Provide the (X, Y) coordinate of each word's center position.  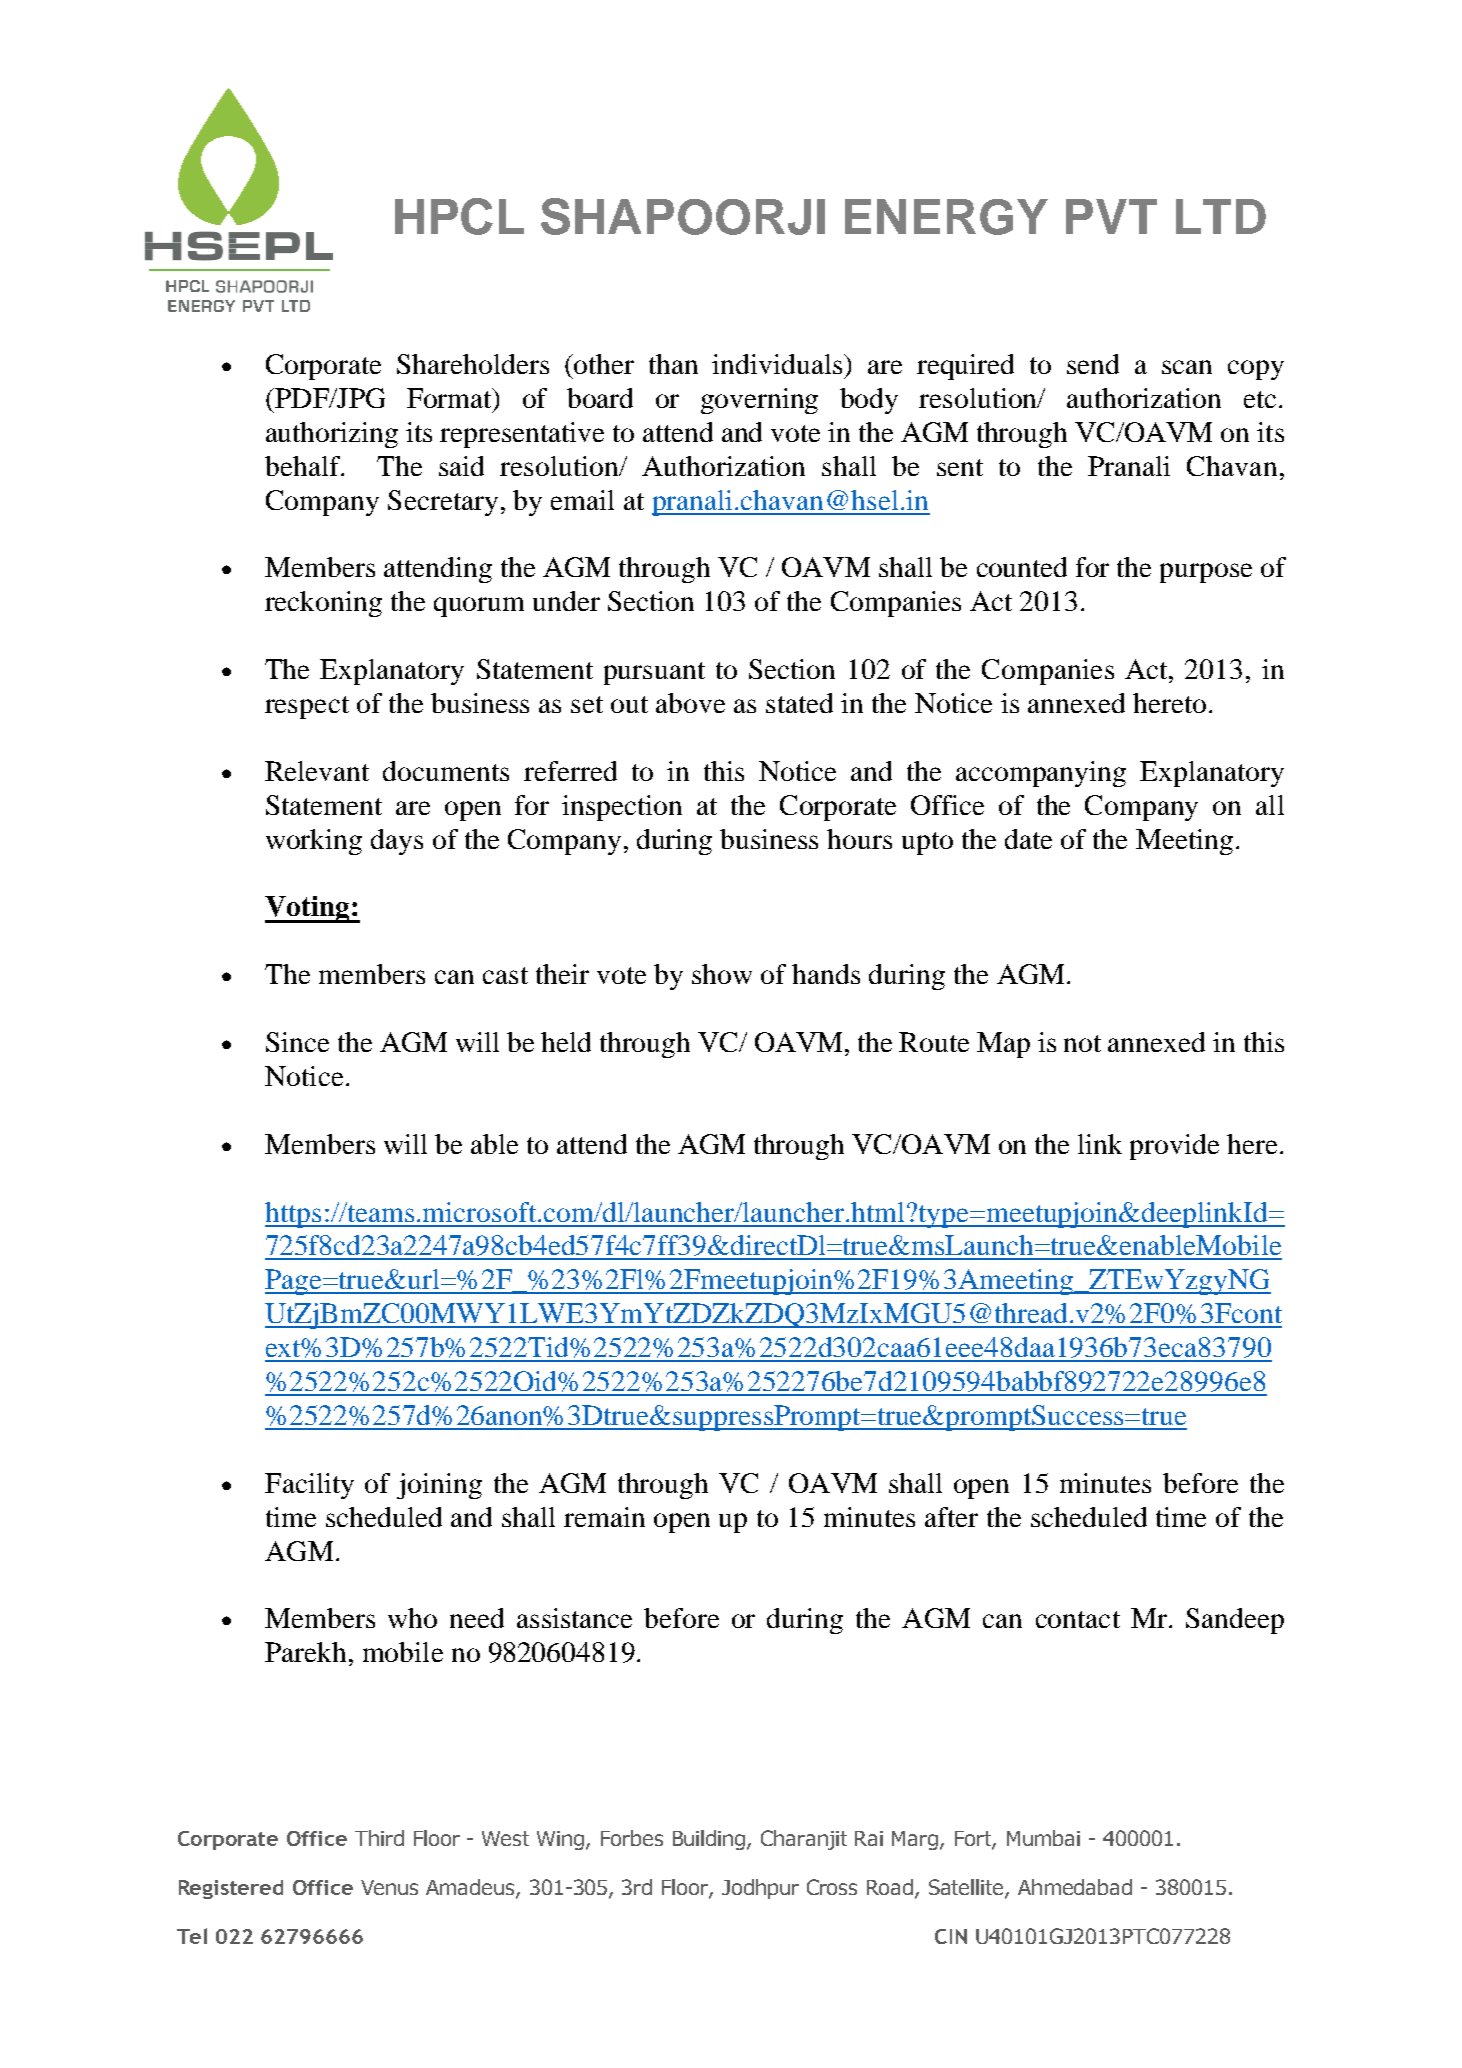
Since (297, 1042)
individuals (779, 364)
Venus (389, 1887)
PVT (1111, 216)
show (722, 974)
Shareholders (473, 364)
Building (710, 1840)
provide (1174, 1147)
